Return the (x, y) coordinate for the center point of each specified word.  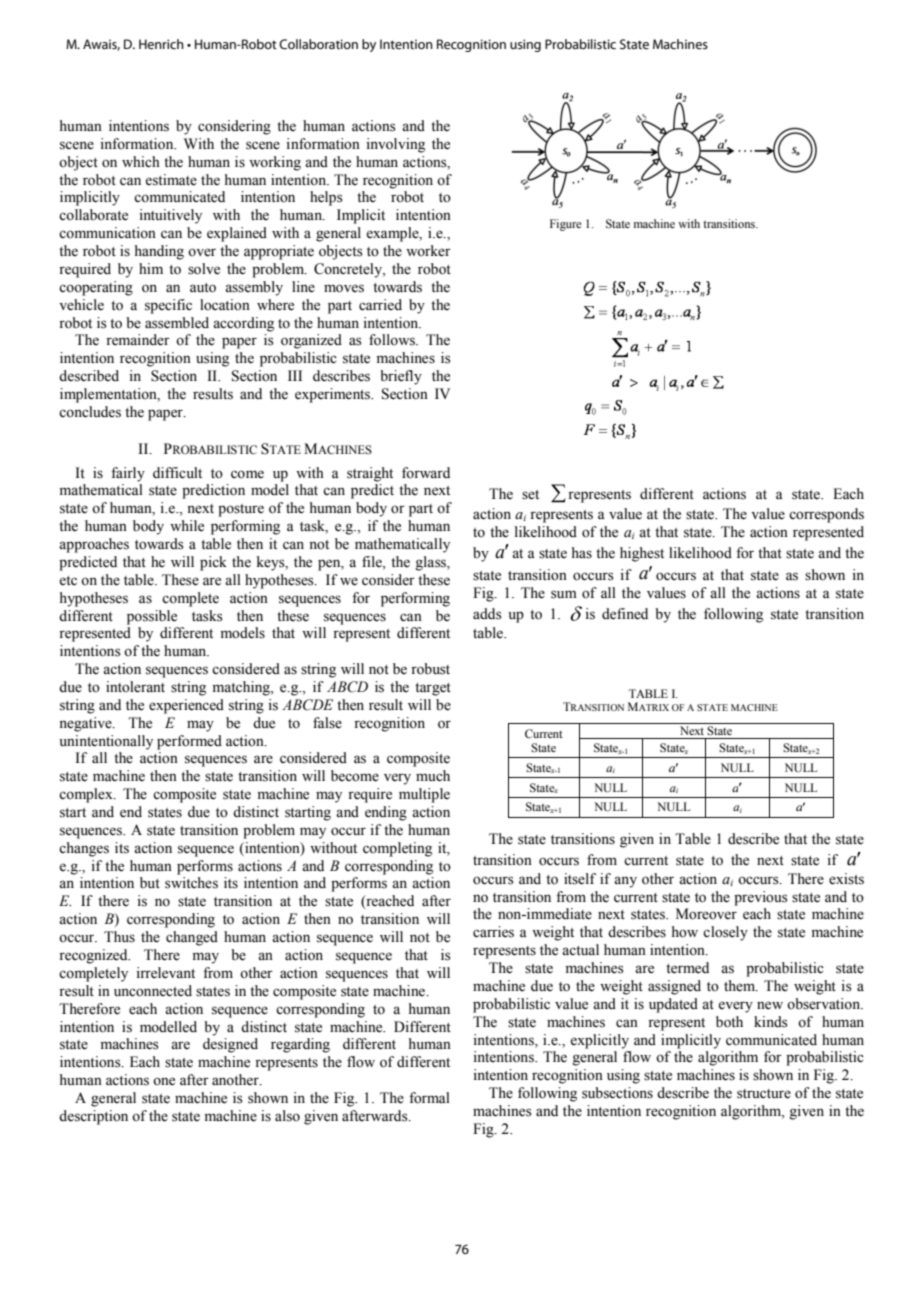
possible (152, 617)
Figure (565, 225)
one (164, 1081)
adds (487, 614)
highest (642, 554)
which (141, 161)
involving (395, 145)
